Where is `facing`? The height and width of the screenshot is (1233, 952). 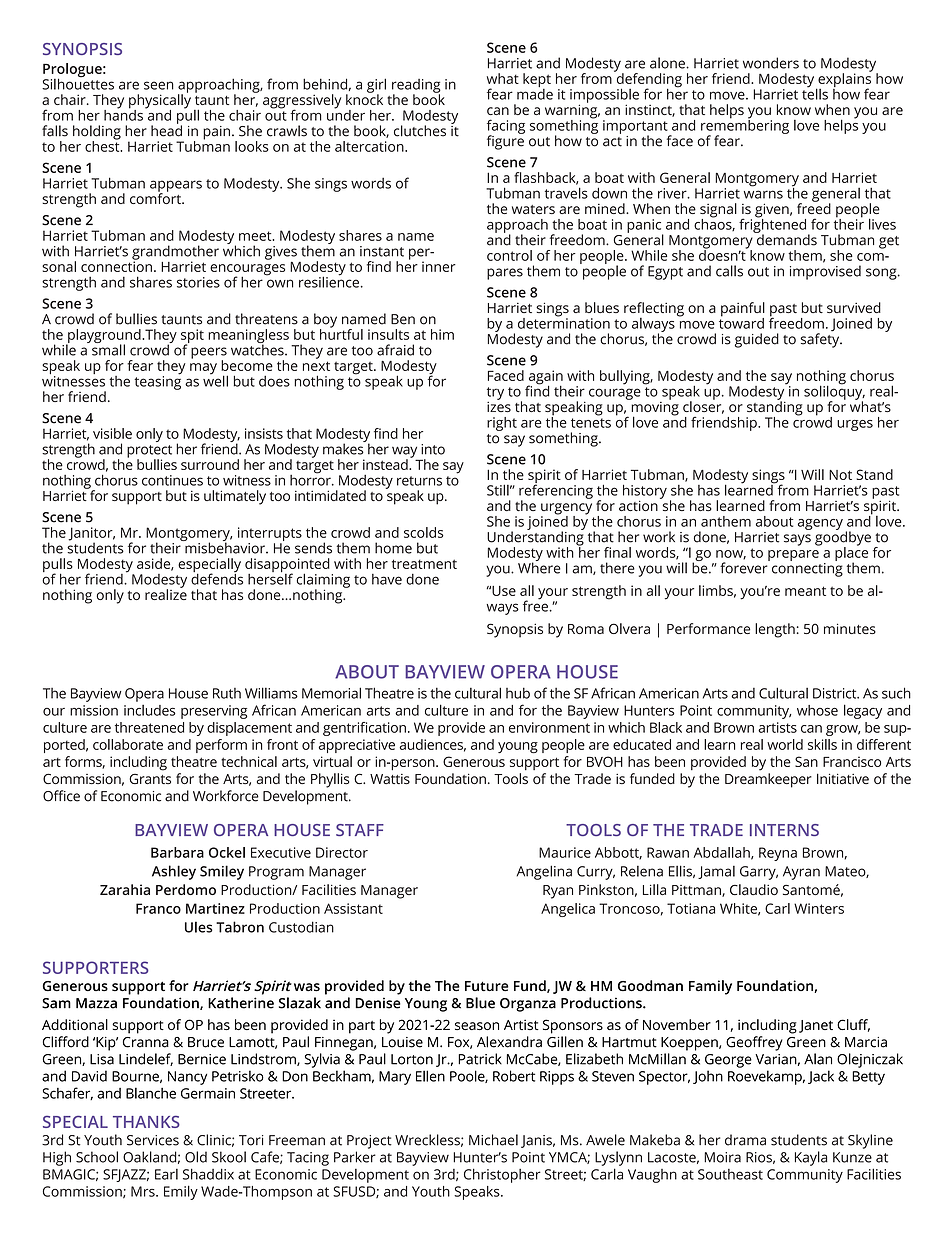 facing is located at coordinates (506, 127).
